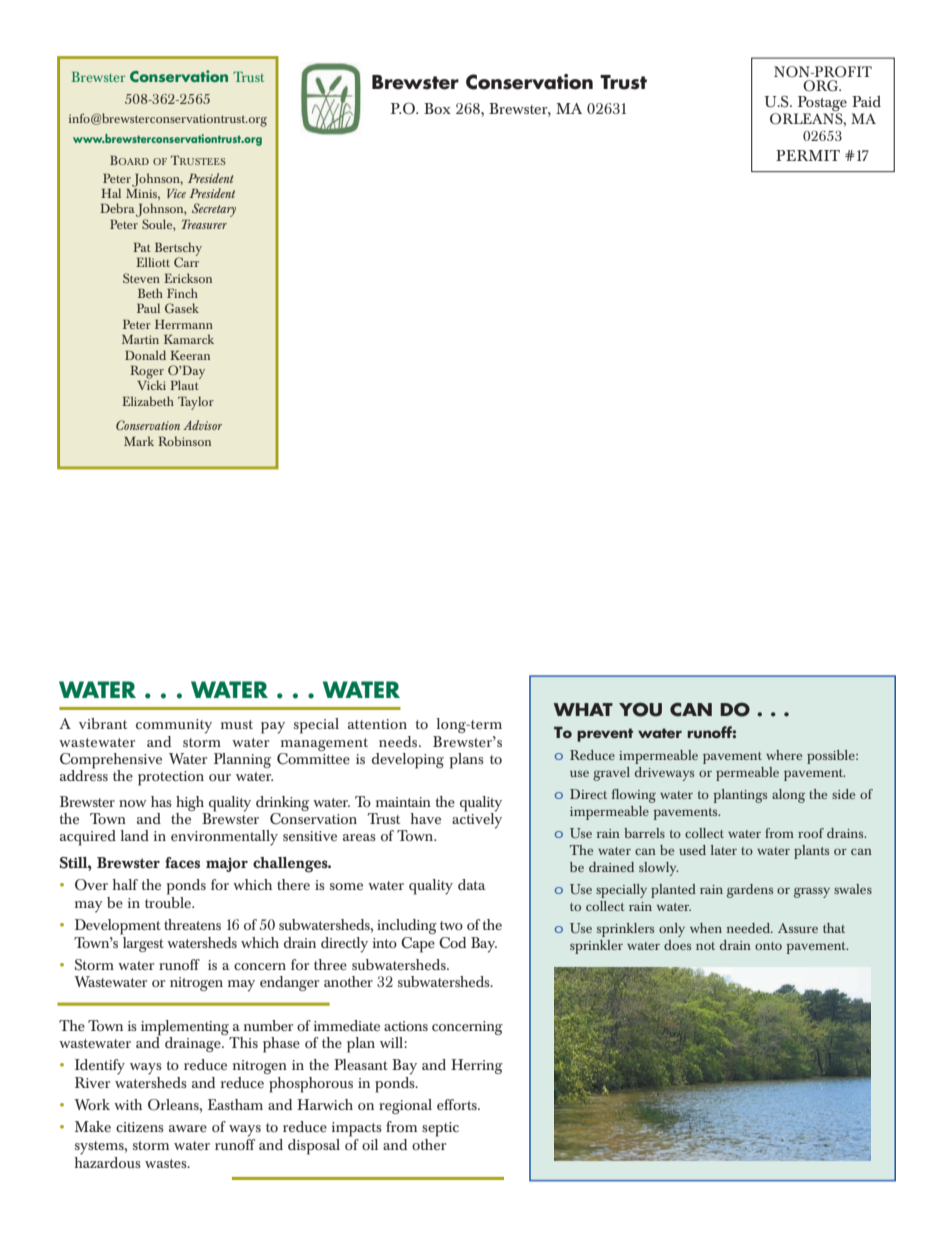  I want to click on Secretary, so click(214, 210).
